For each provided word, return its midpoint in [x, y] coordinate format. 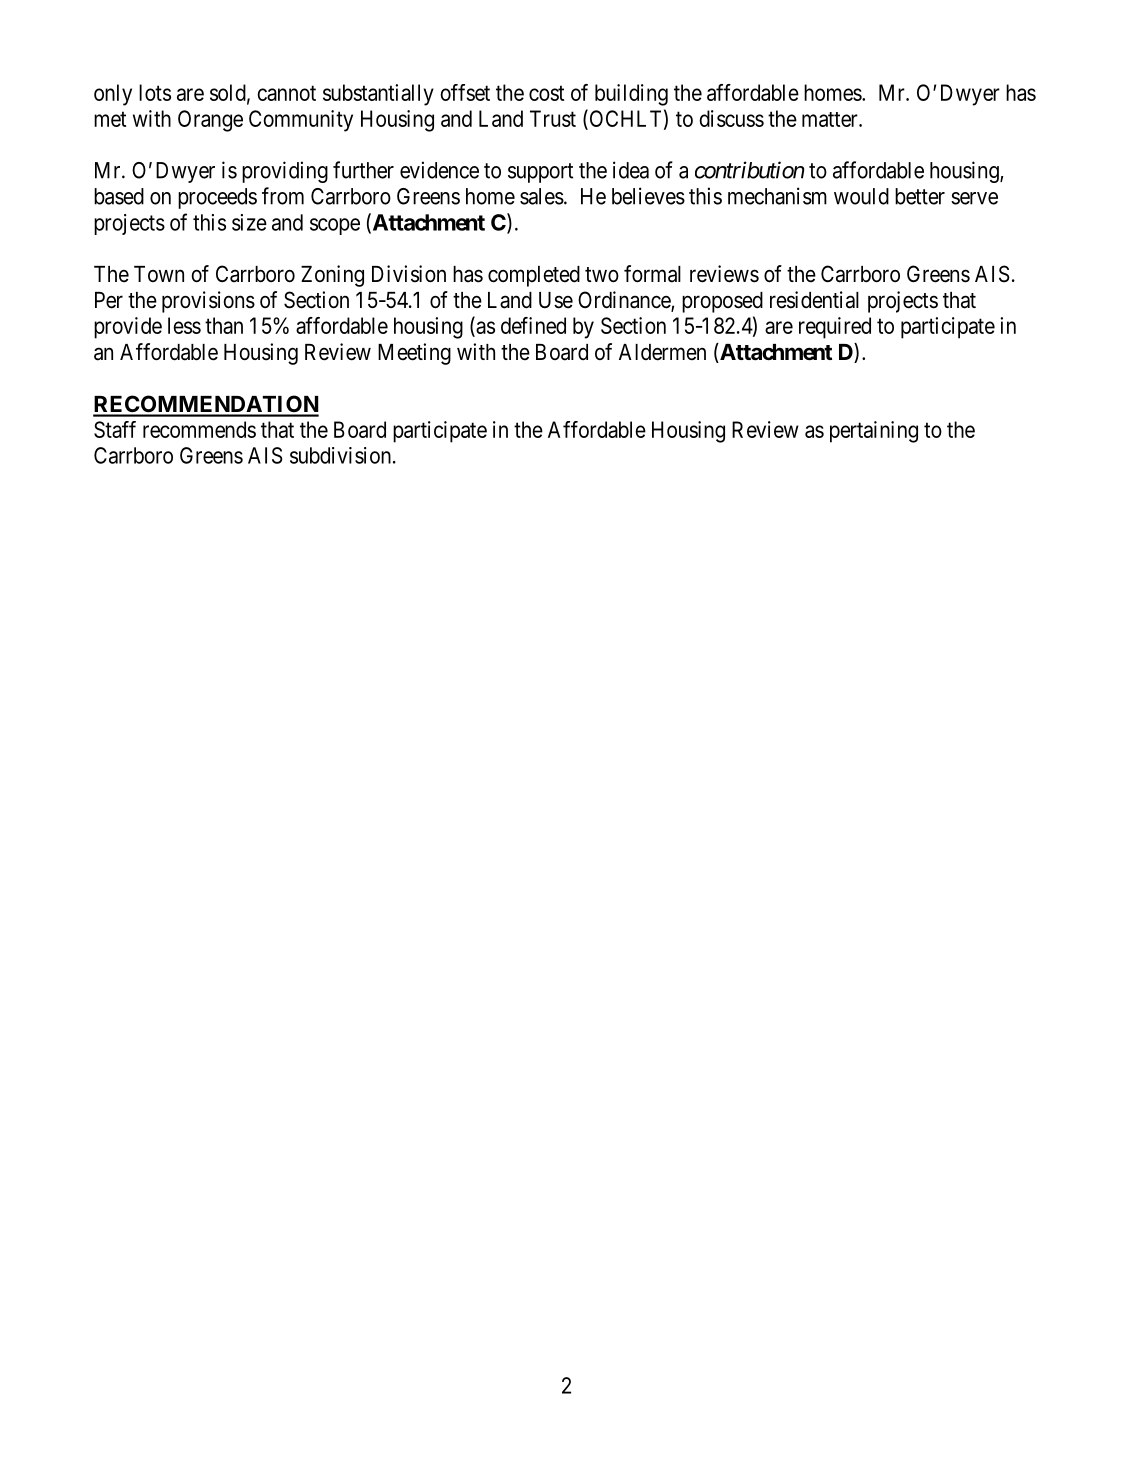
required [835, 328]
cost [546, 93]
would [861, 196]
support [540, 173]
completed [534, 276]
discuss [731, 118]
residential [814, 300]
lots [155, 92]
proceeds [217, 198]
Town [159, 274]
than [224, 325]
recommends [199, 429]
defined [533, 325]
